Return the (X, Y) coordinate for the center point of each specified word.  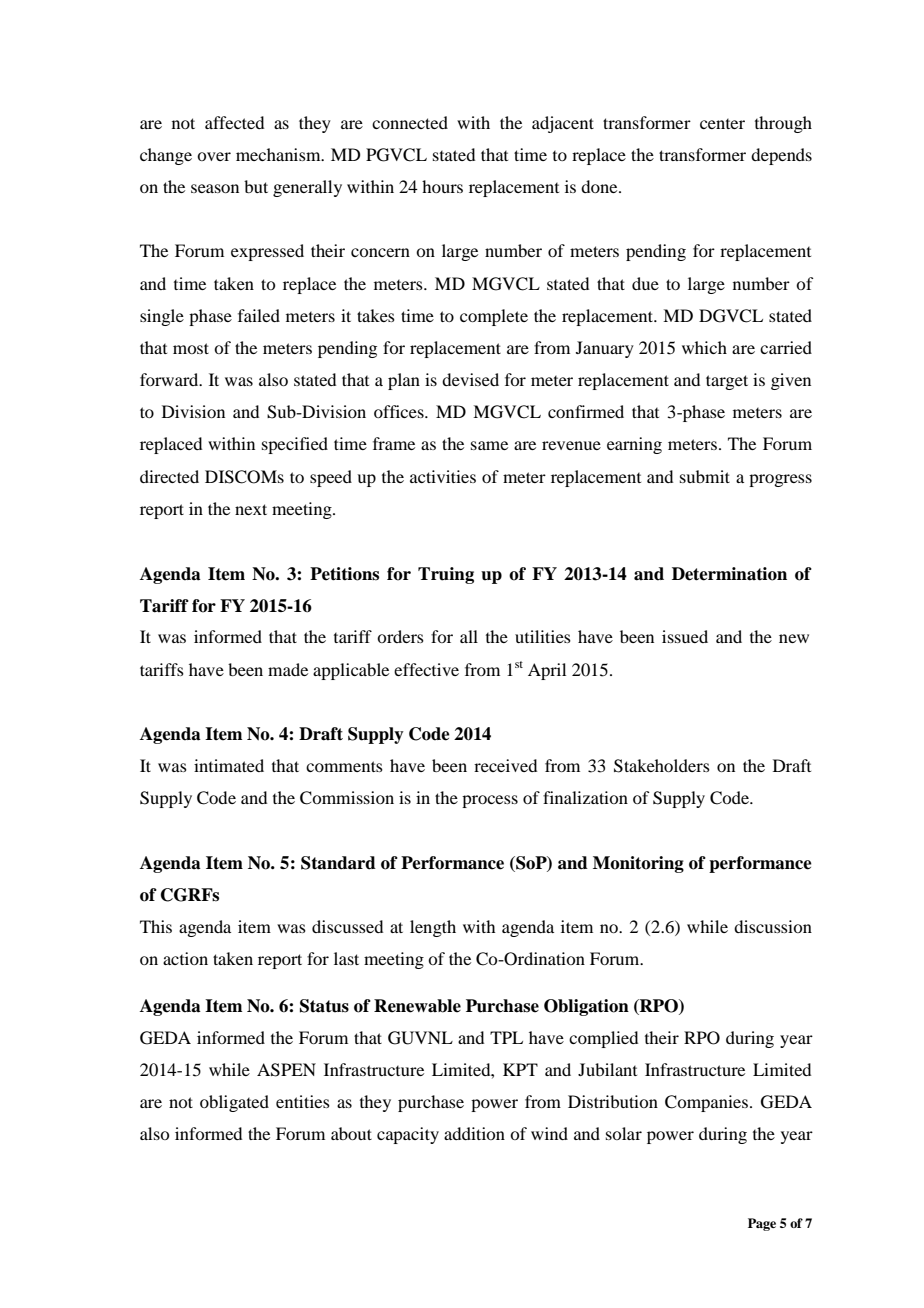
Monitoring (638, 864)
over (214, 156)
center (722, 124)
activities (443, 476)
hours (442, 186)
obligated (234, 1103)
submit (705, 476)
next (251, 509)
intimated (229, 765)
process (490, 801)
